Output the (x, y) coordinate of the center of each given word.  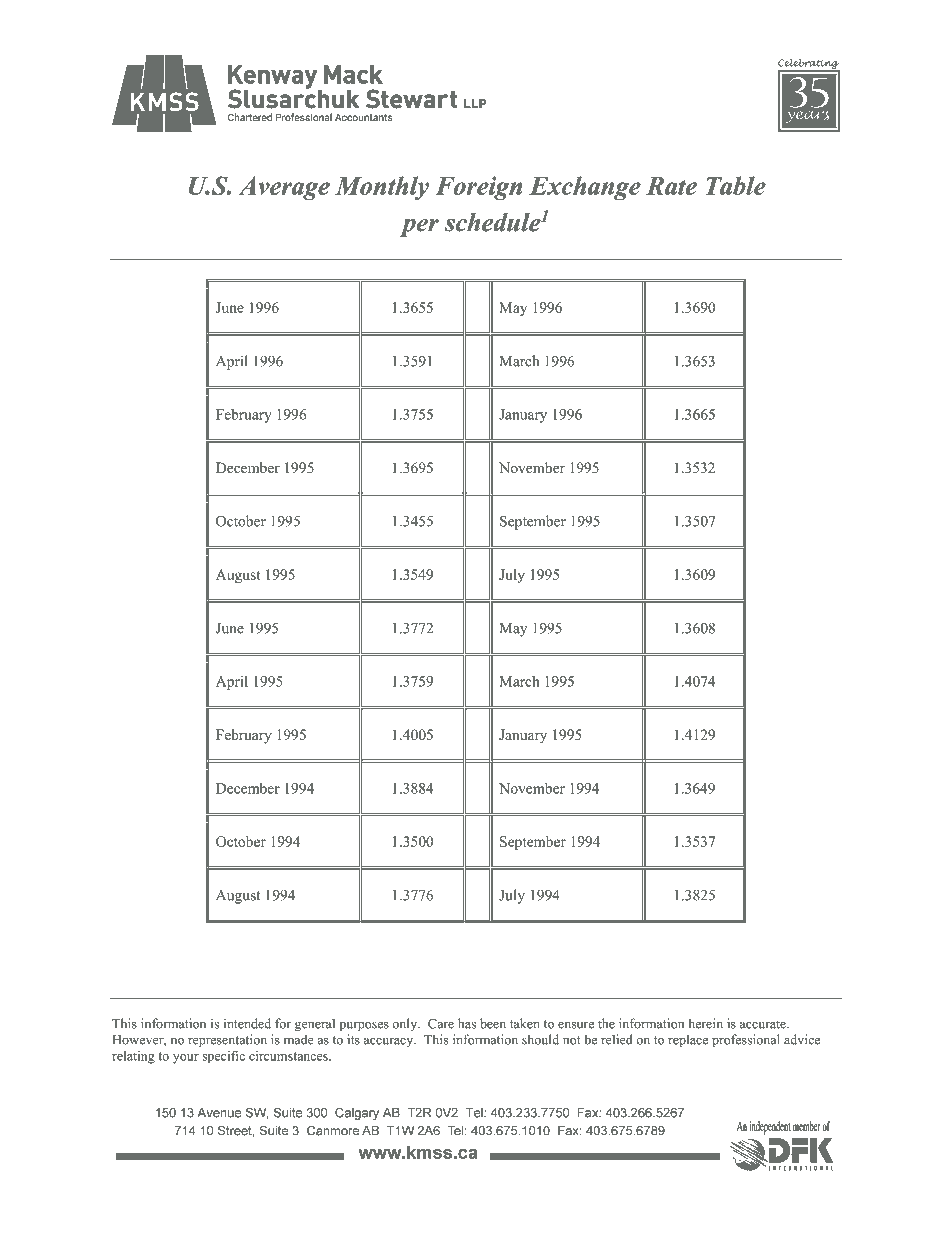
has (467, 1023)
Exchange (585, 188)
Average (284, 188)
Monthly (382, 188)
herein (705, 1023)
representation (227, 1040)
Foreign (478, 188)
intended (247, 1023)
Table (736, 185)
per (419, 228)
